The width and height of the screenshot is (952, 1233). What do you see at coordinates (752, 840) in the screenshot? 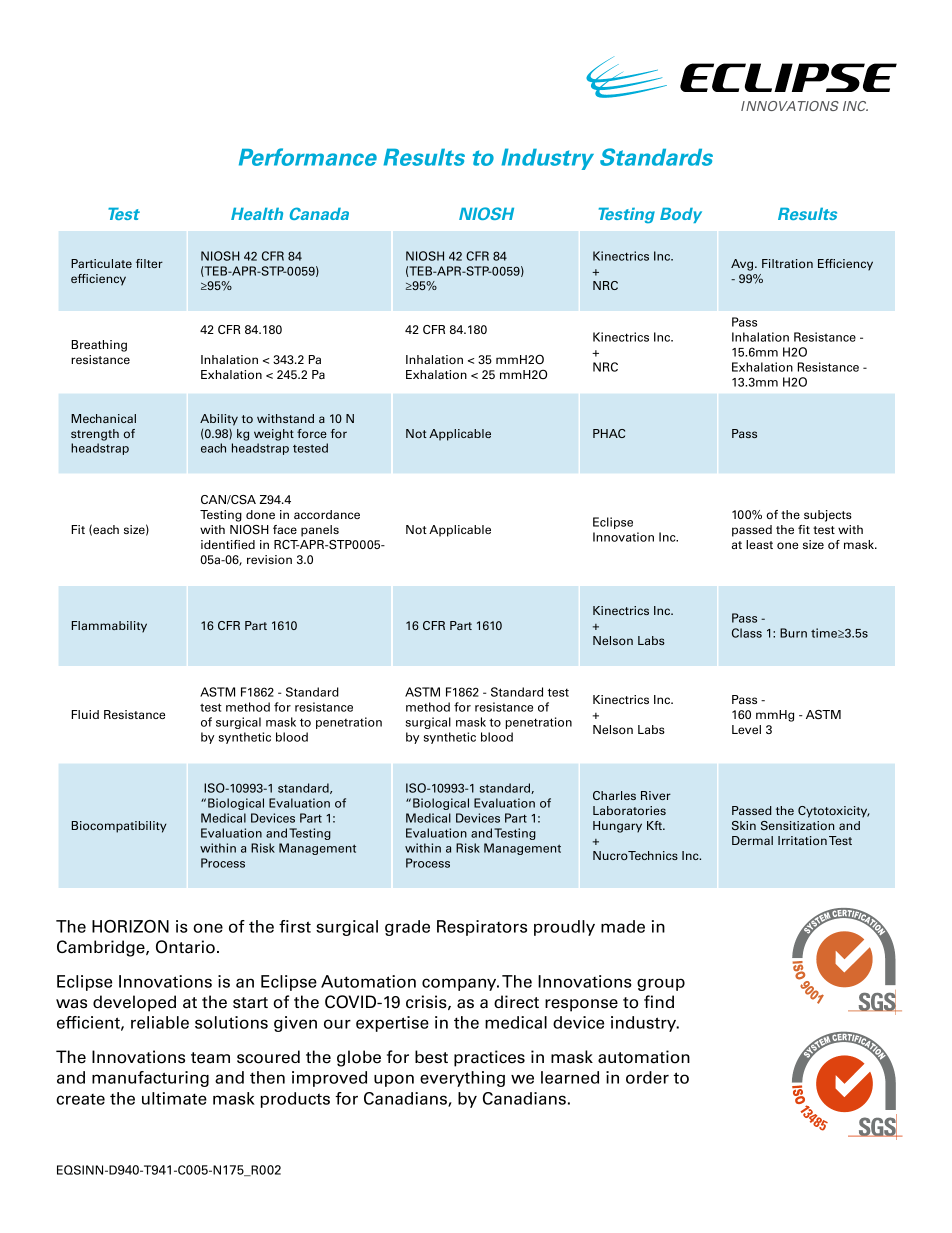
I see `Dermal` at bounding box center [752, 840].
